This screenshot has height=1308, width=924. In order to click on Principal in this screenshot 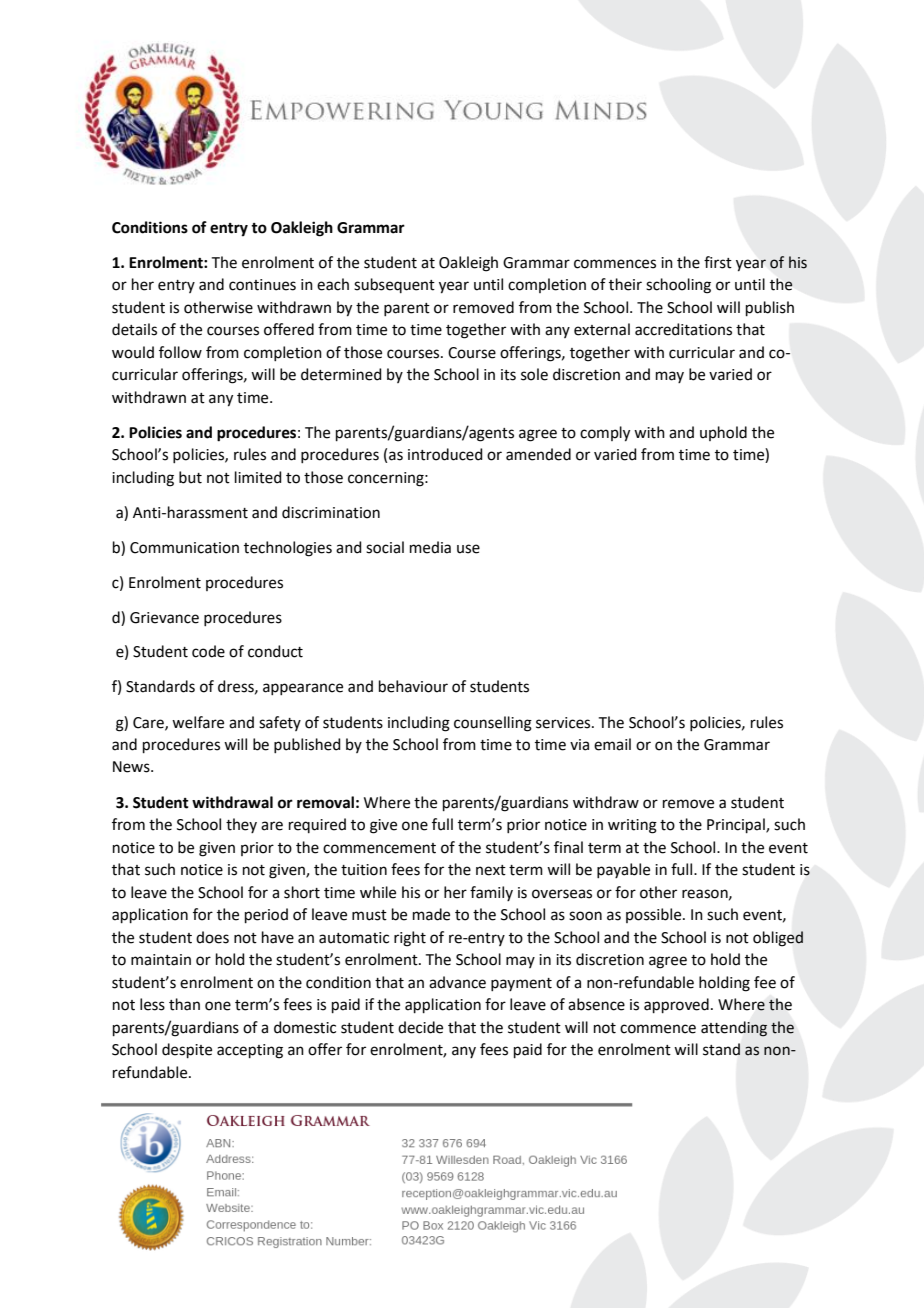, I will do `click(737, 825)`.
